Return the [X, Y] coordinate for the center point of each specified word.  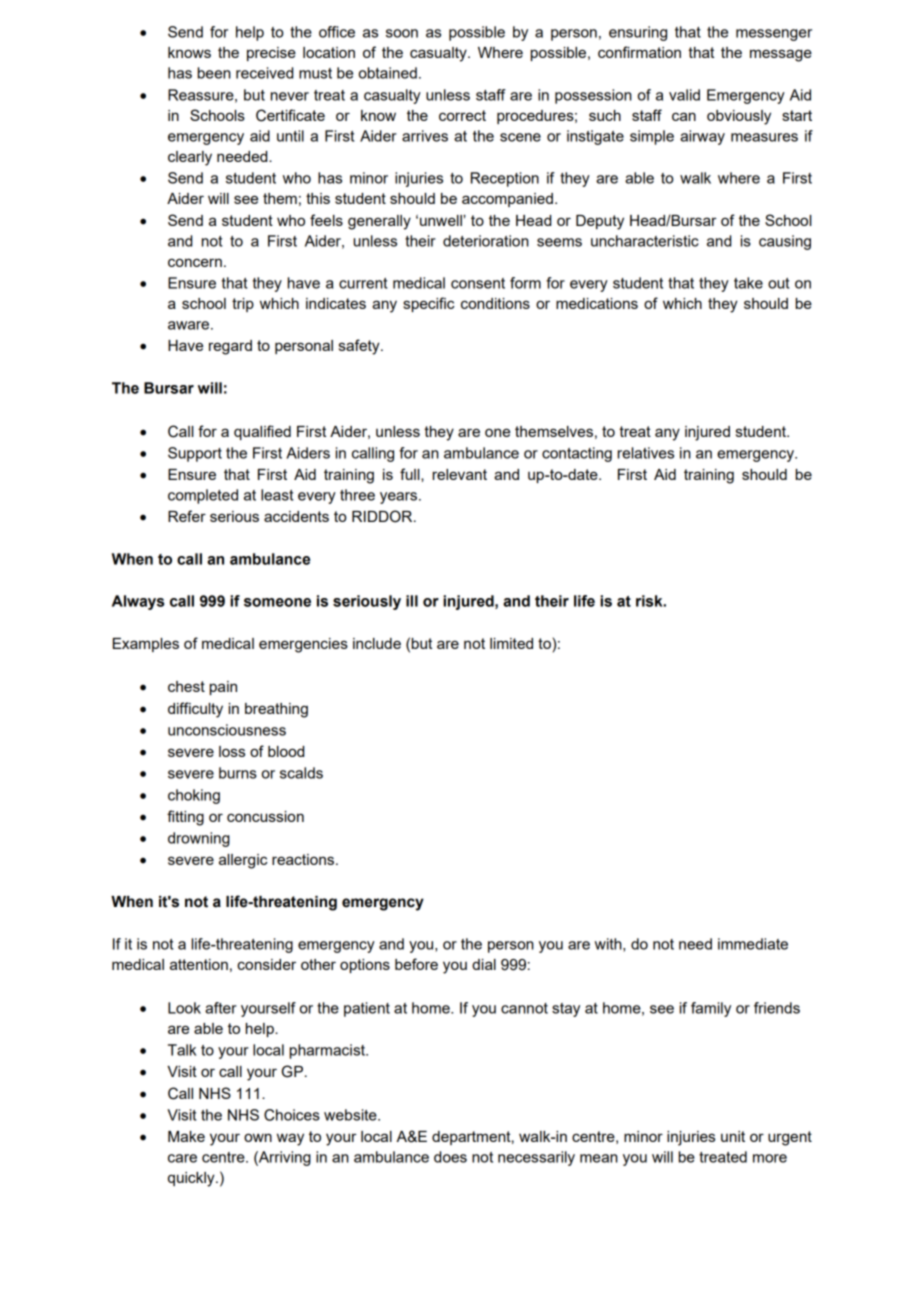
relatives [646, 453]
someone [277, 602]
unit [733, 1136]
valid [684, 95]
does [450, 1157]
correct [462, 115]
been [214, 73]
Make [186, 1136]
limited [511, 643]
